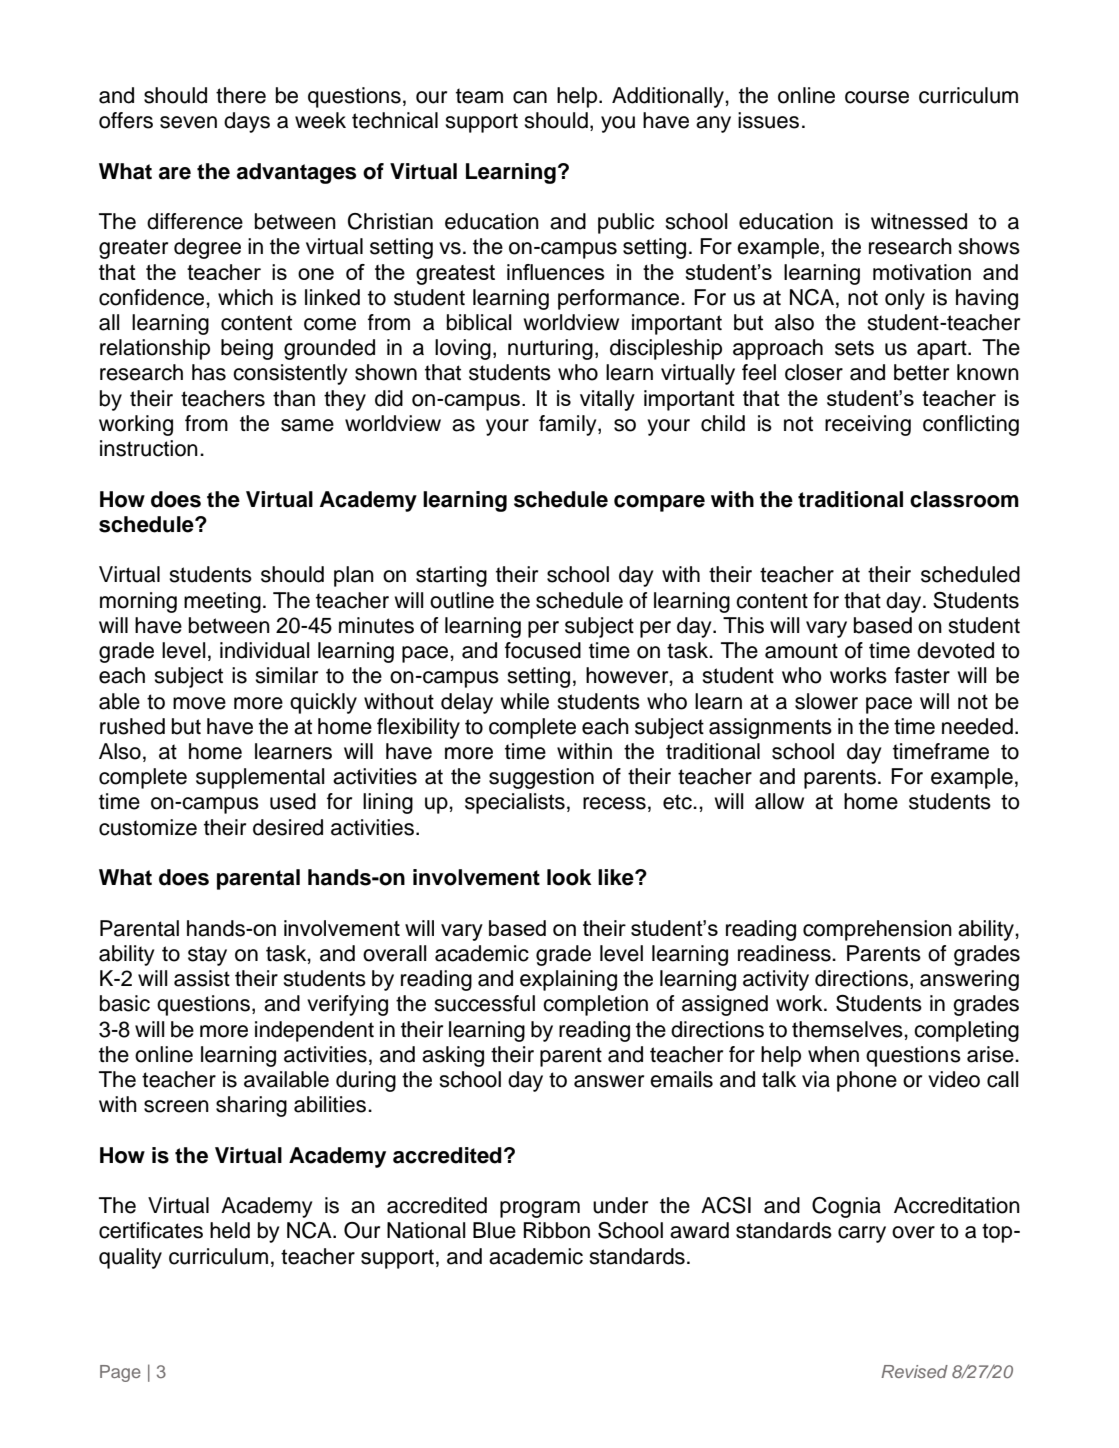 This page has height=1448, width=1119. Describe the element at coordinates (494, 1230) in the page. I see `Blue` at that location.
